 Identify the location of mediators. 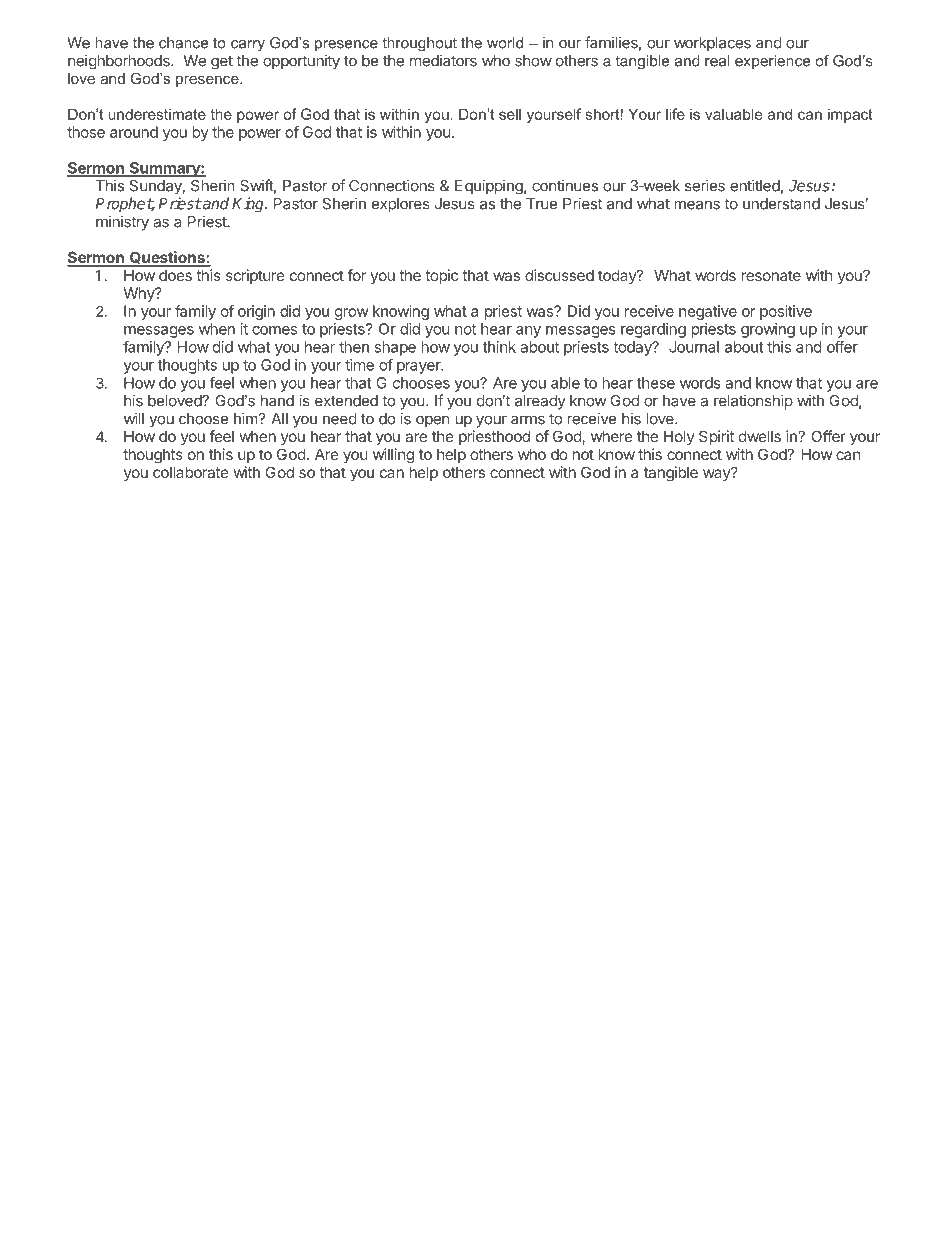
(443, 60).
